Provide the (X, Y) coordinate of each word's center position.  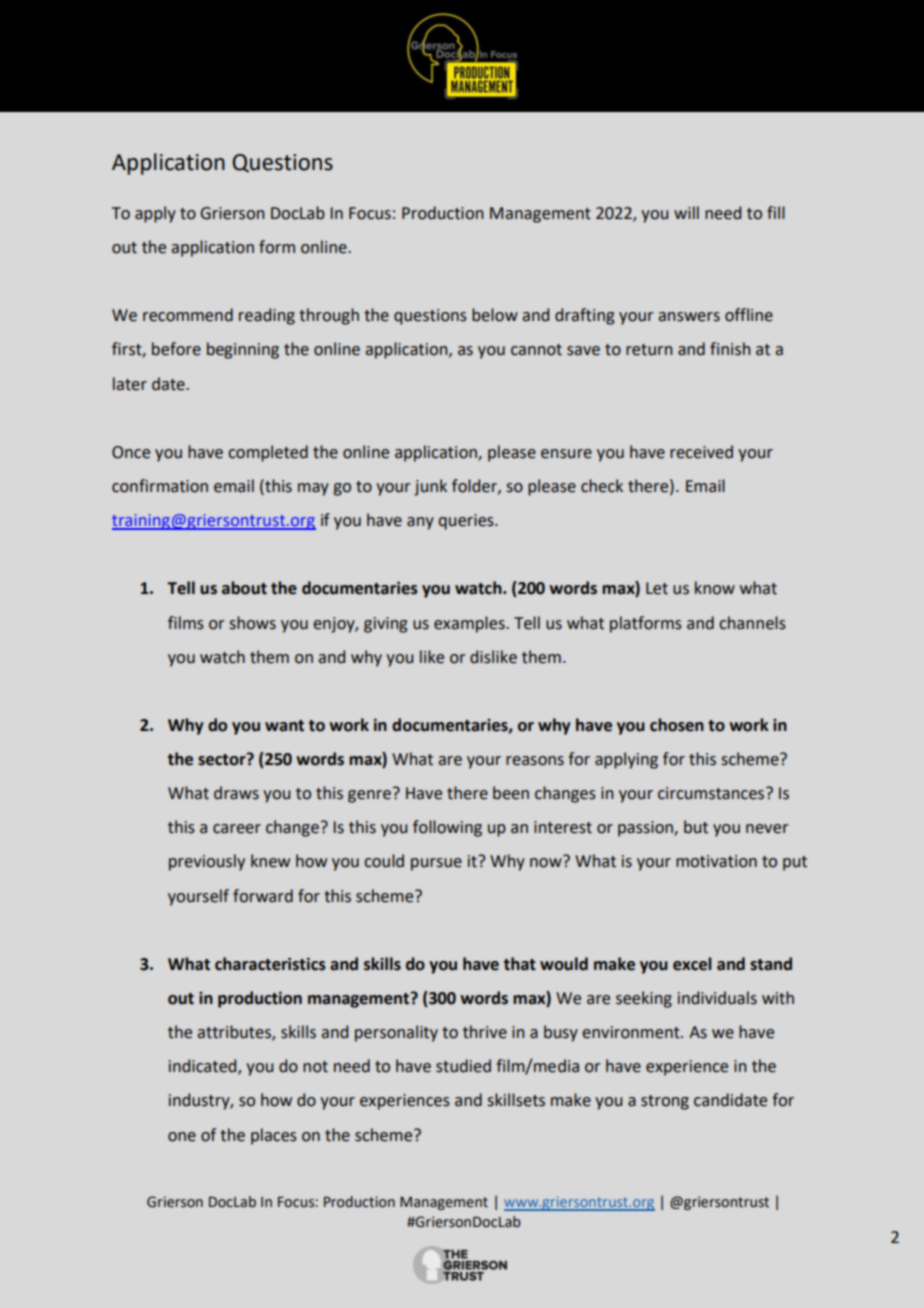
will (686, 212)
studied (463, 1066)
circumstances (712, 793)
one (182, 1137)
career (237, 829)
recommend (188, 315)
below (495, 315)
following (447, 828)
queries (467, 522)
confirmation (160, 486)
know (715, 588)
